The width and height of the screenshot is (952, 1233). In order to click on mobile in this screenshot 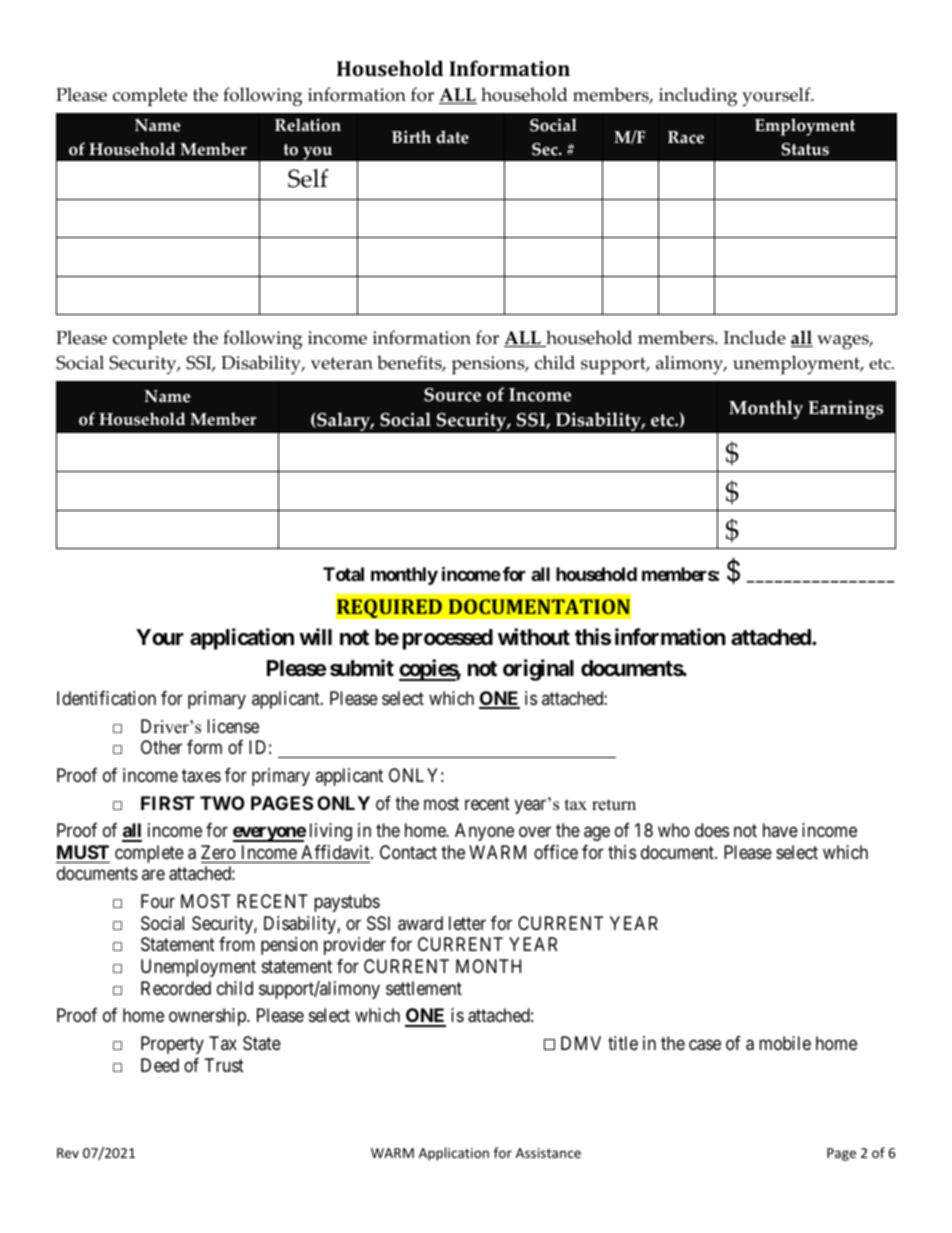, I will do `click(785, 1043)`.
